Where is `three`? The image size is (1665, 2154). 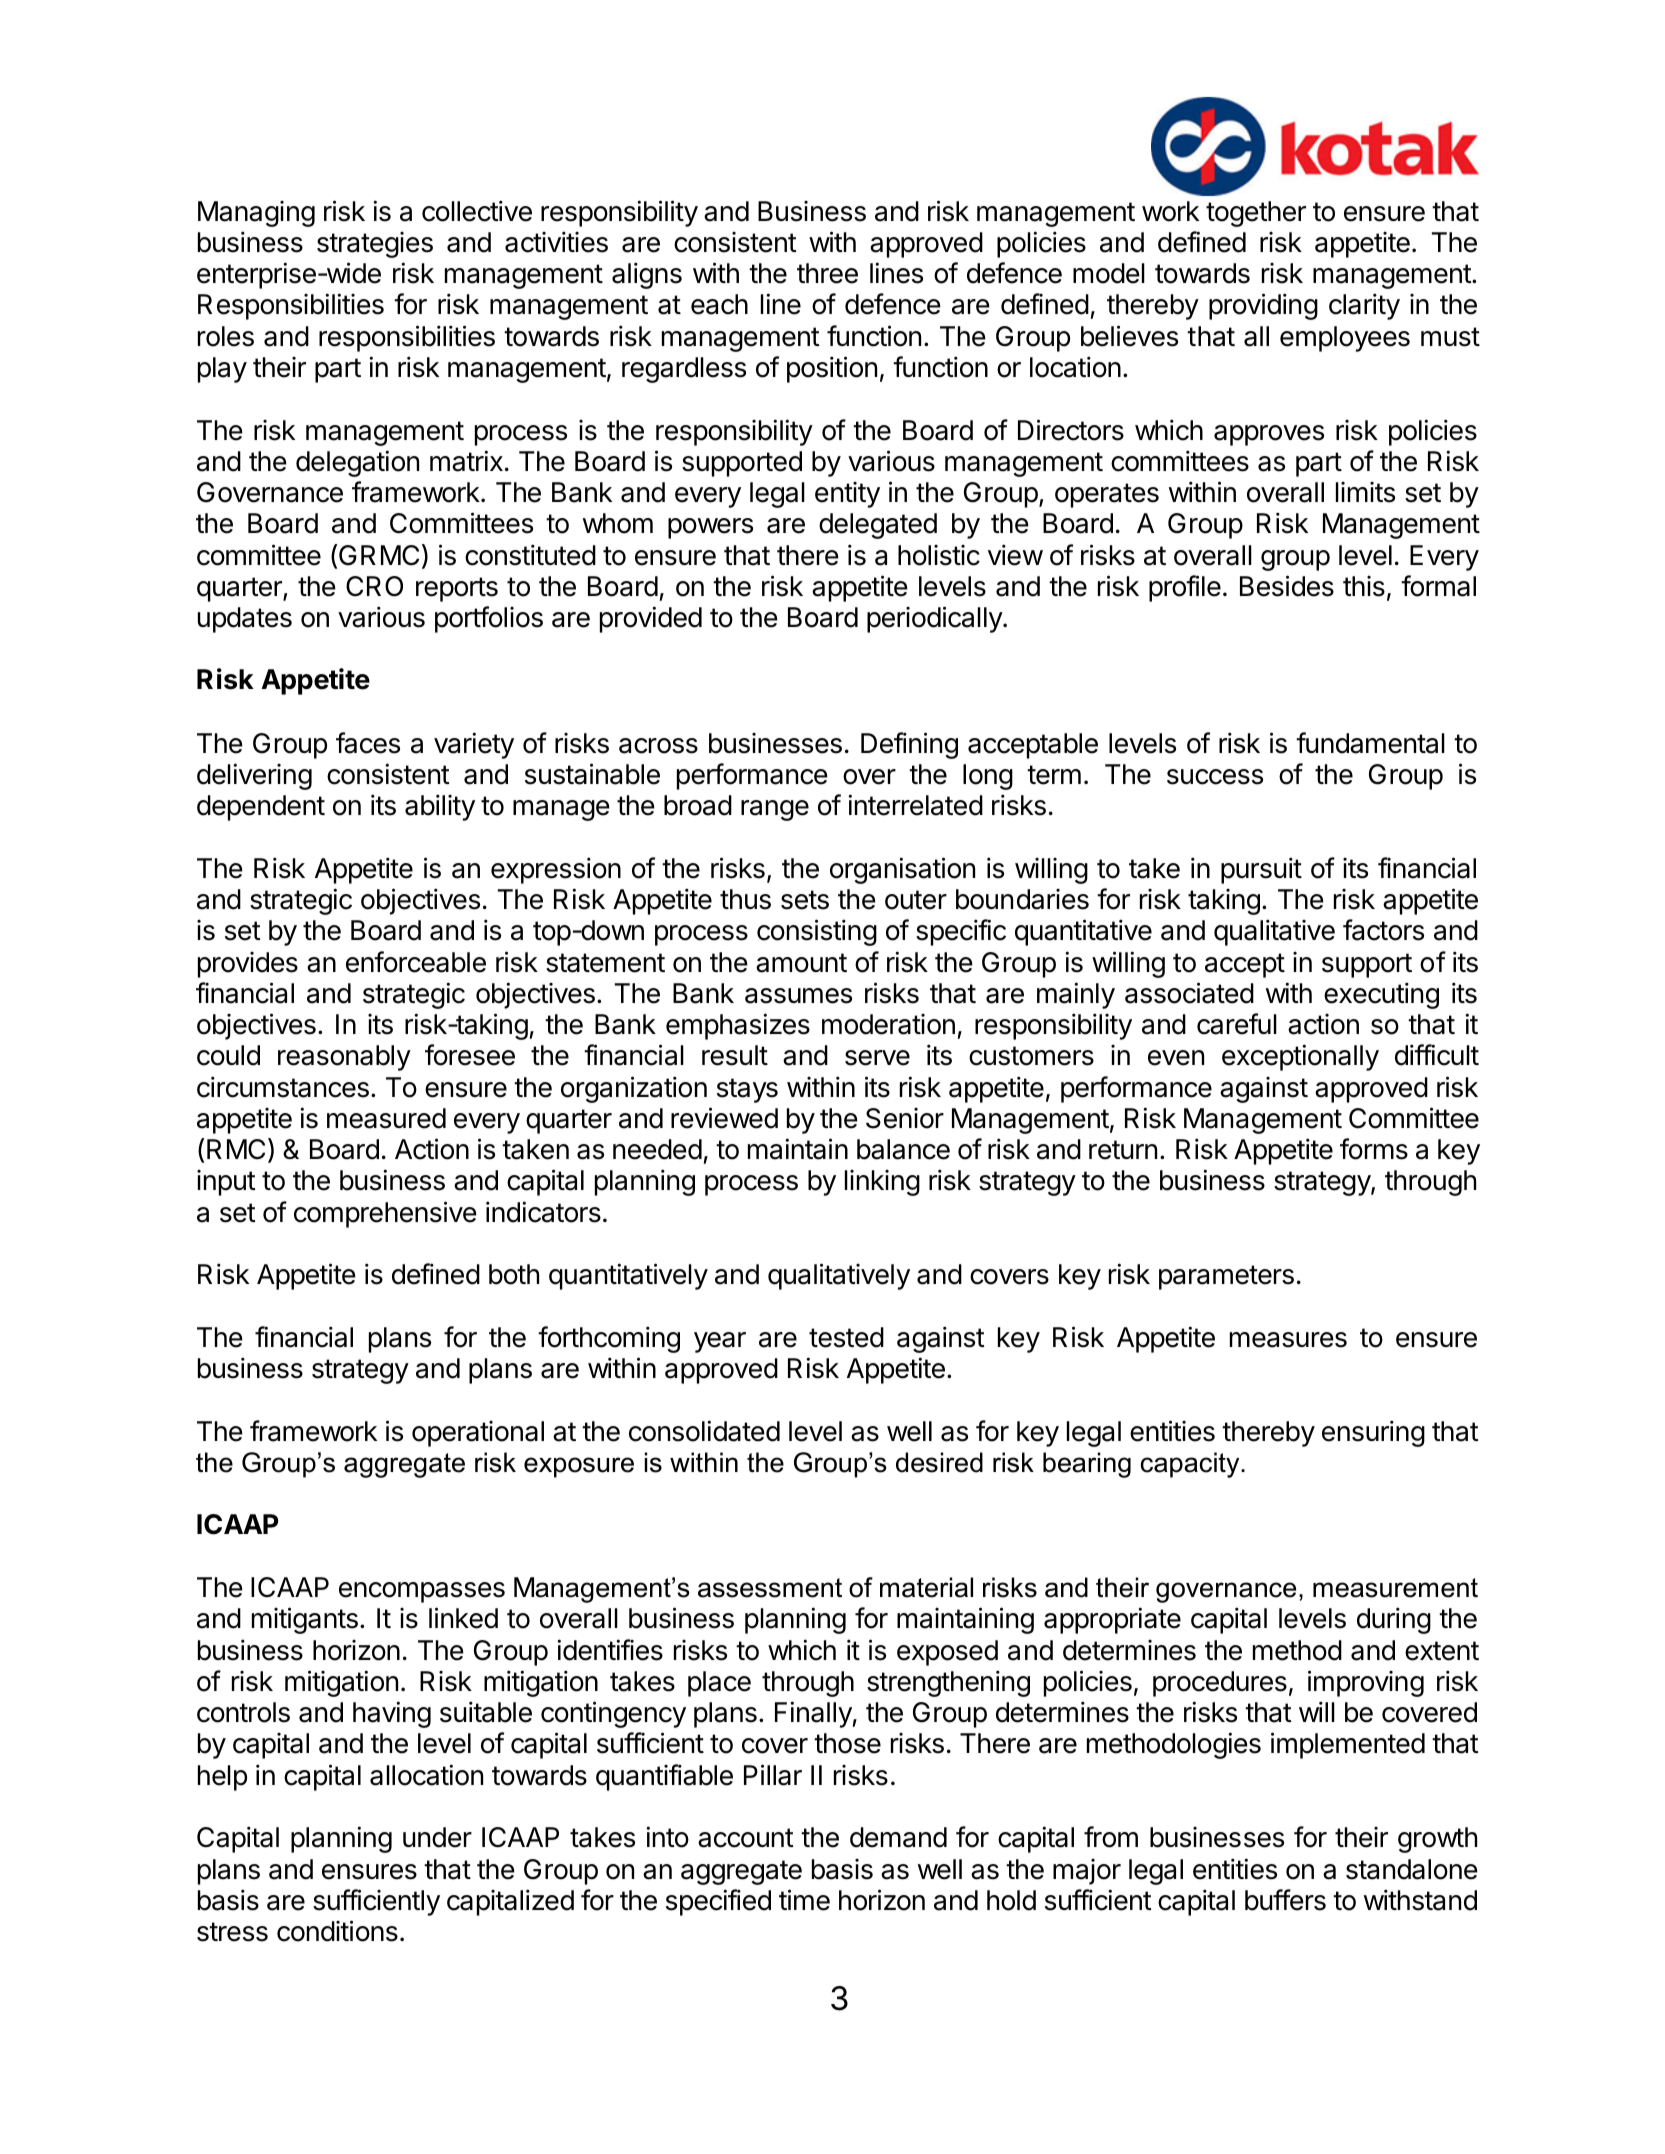 three is located at coordinates (827, 273).
